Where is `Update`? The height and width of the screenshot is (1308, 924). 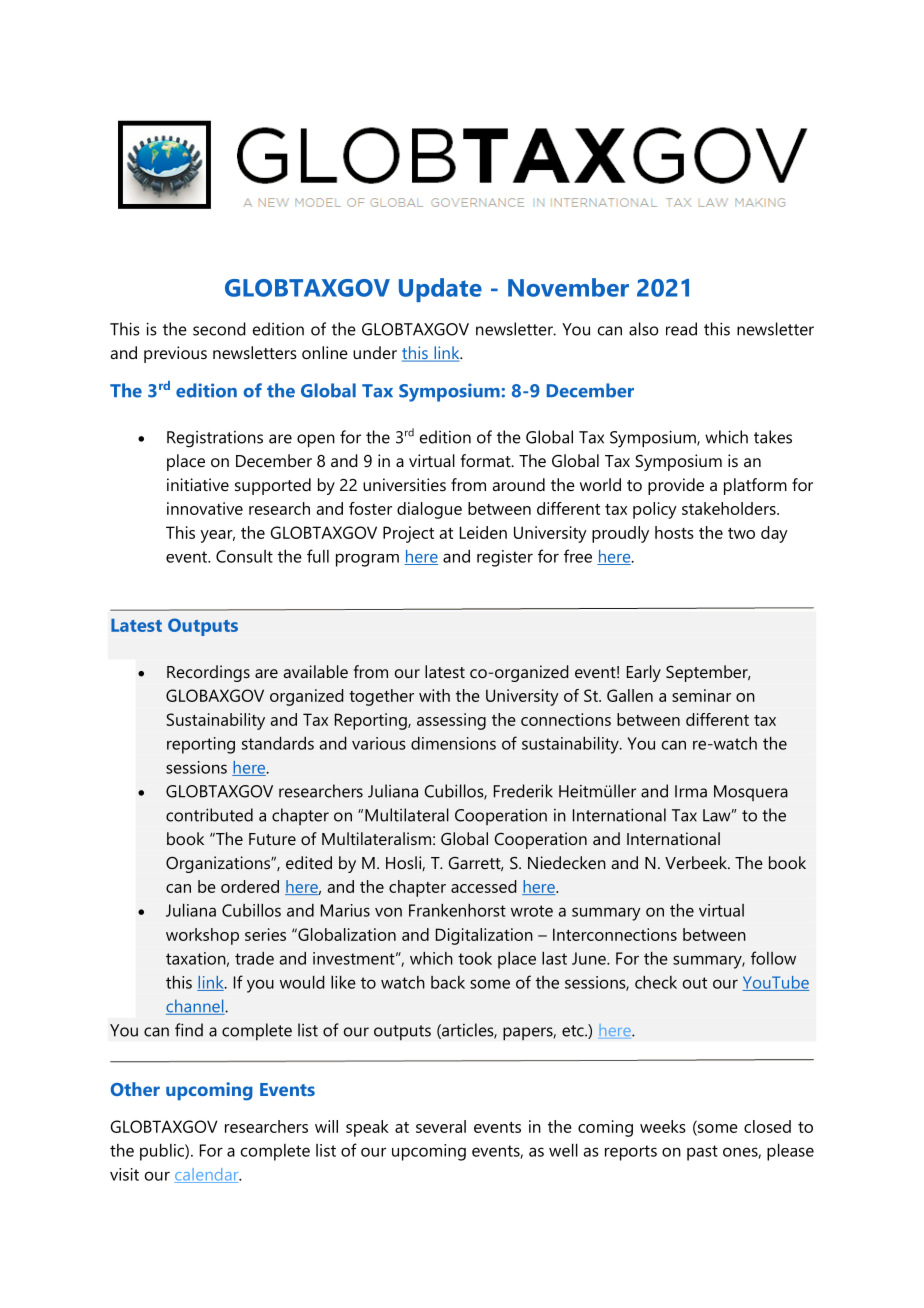
Update is located at coordinates (440, 290).
